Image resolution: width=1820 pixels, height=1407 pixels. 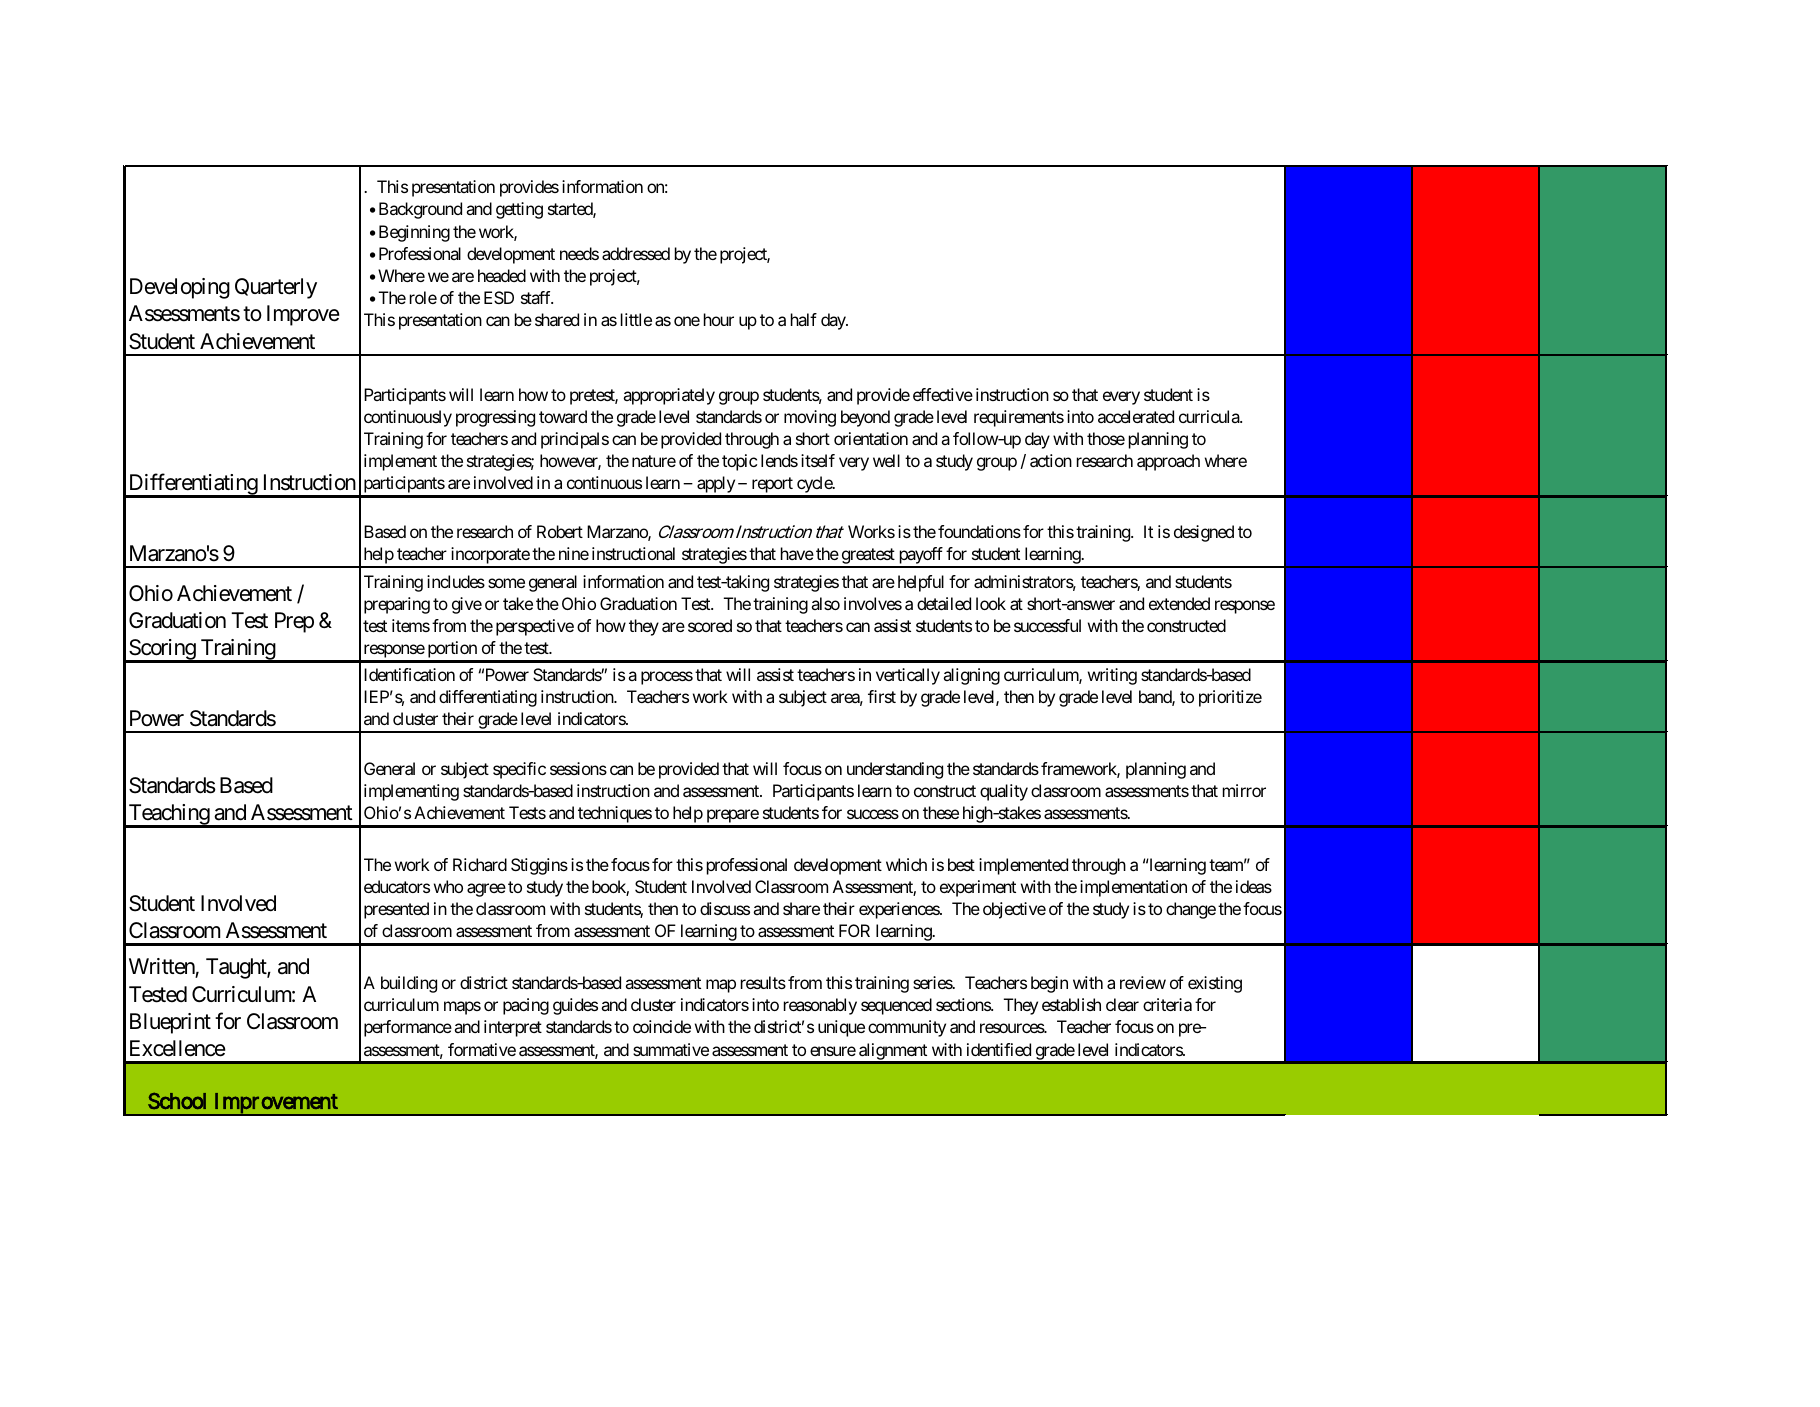 What do you see at coordinates (671, 1049) in the image?
I see `summative` at bounding box center [671, 1049].
